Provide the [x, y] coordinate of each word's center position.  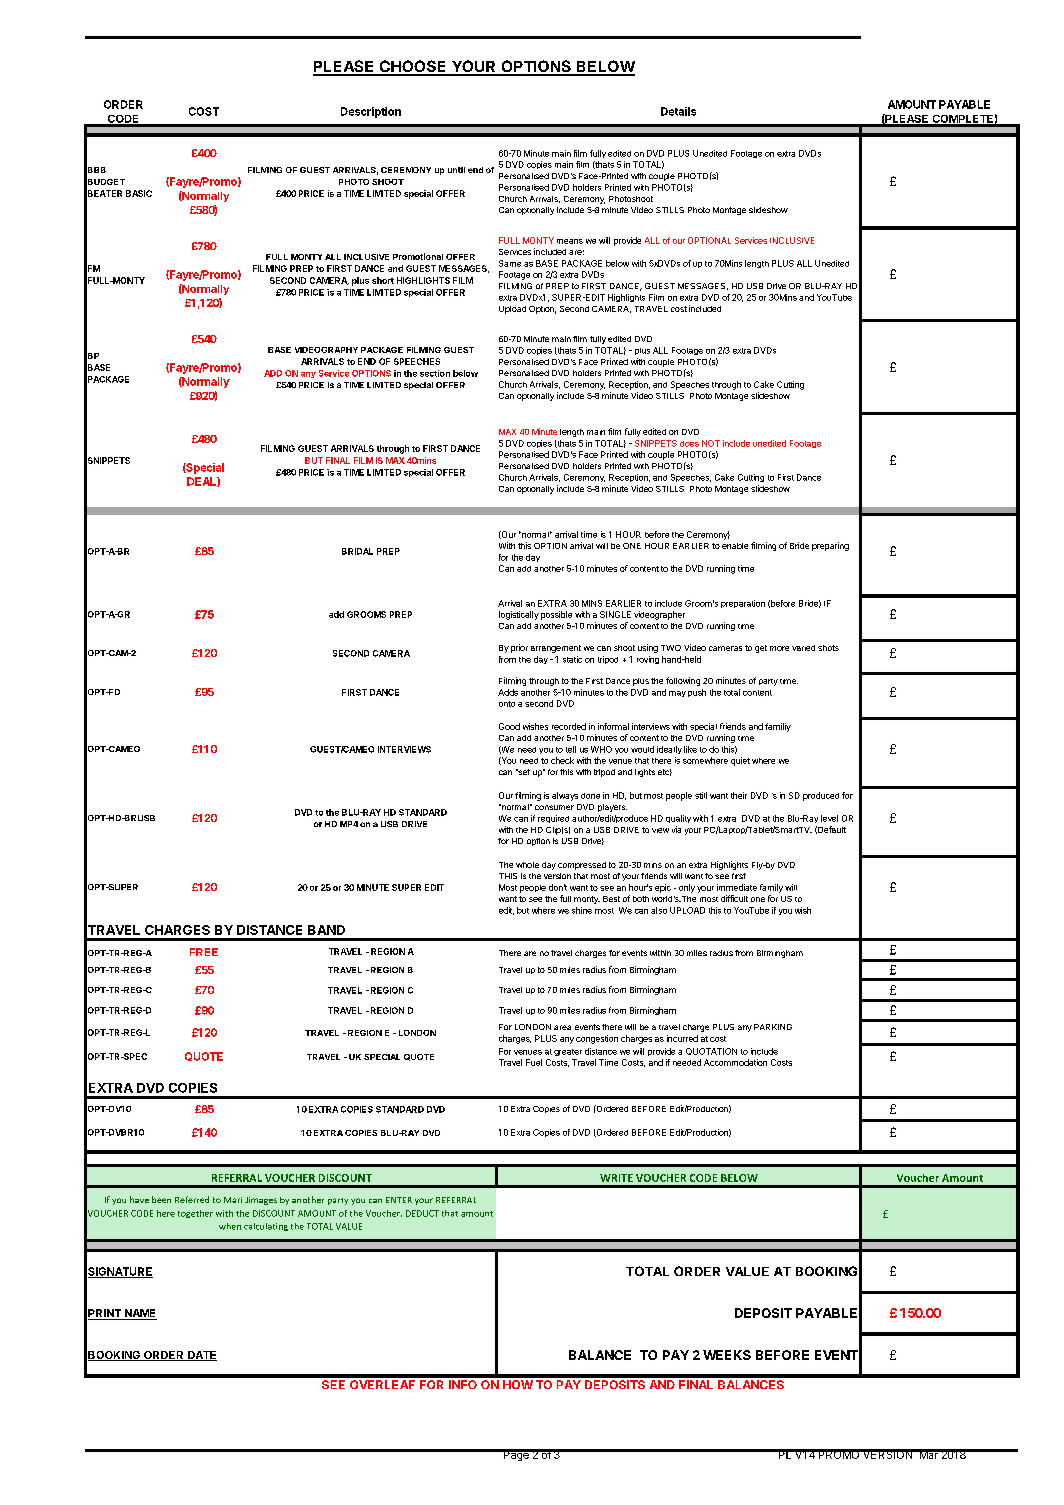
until [456, 170]
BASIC [139, 193]
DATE [201, 1356]
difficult [734, 898]
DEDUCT [422, 1213]
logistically [519, 615]
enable [735, 546]
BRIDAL [357, 551]
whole [527, 865]
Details [678, 111]
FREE [204, 952]
